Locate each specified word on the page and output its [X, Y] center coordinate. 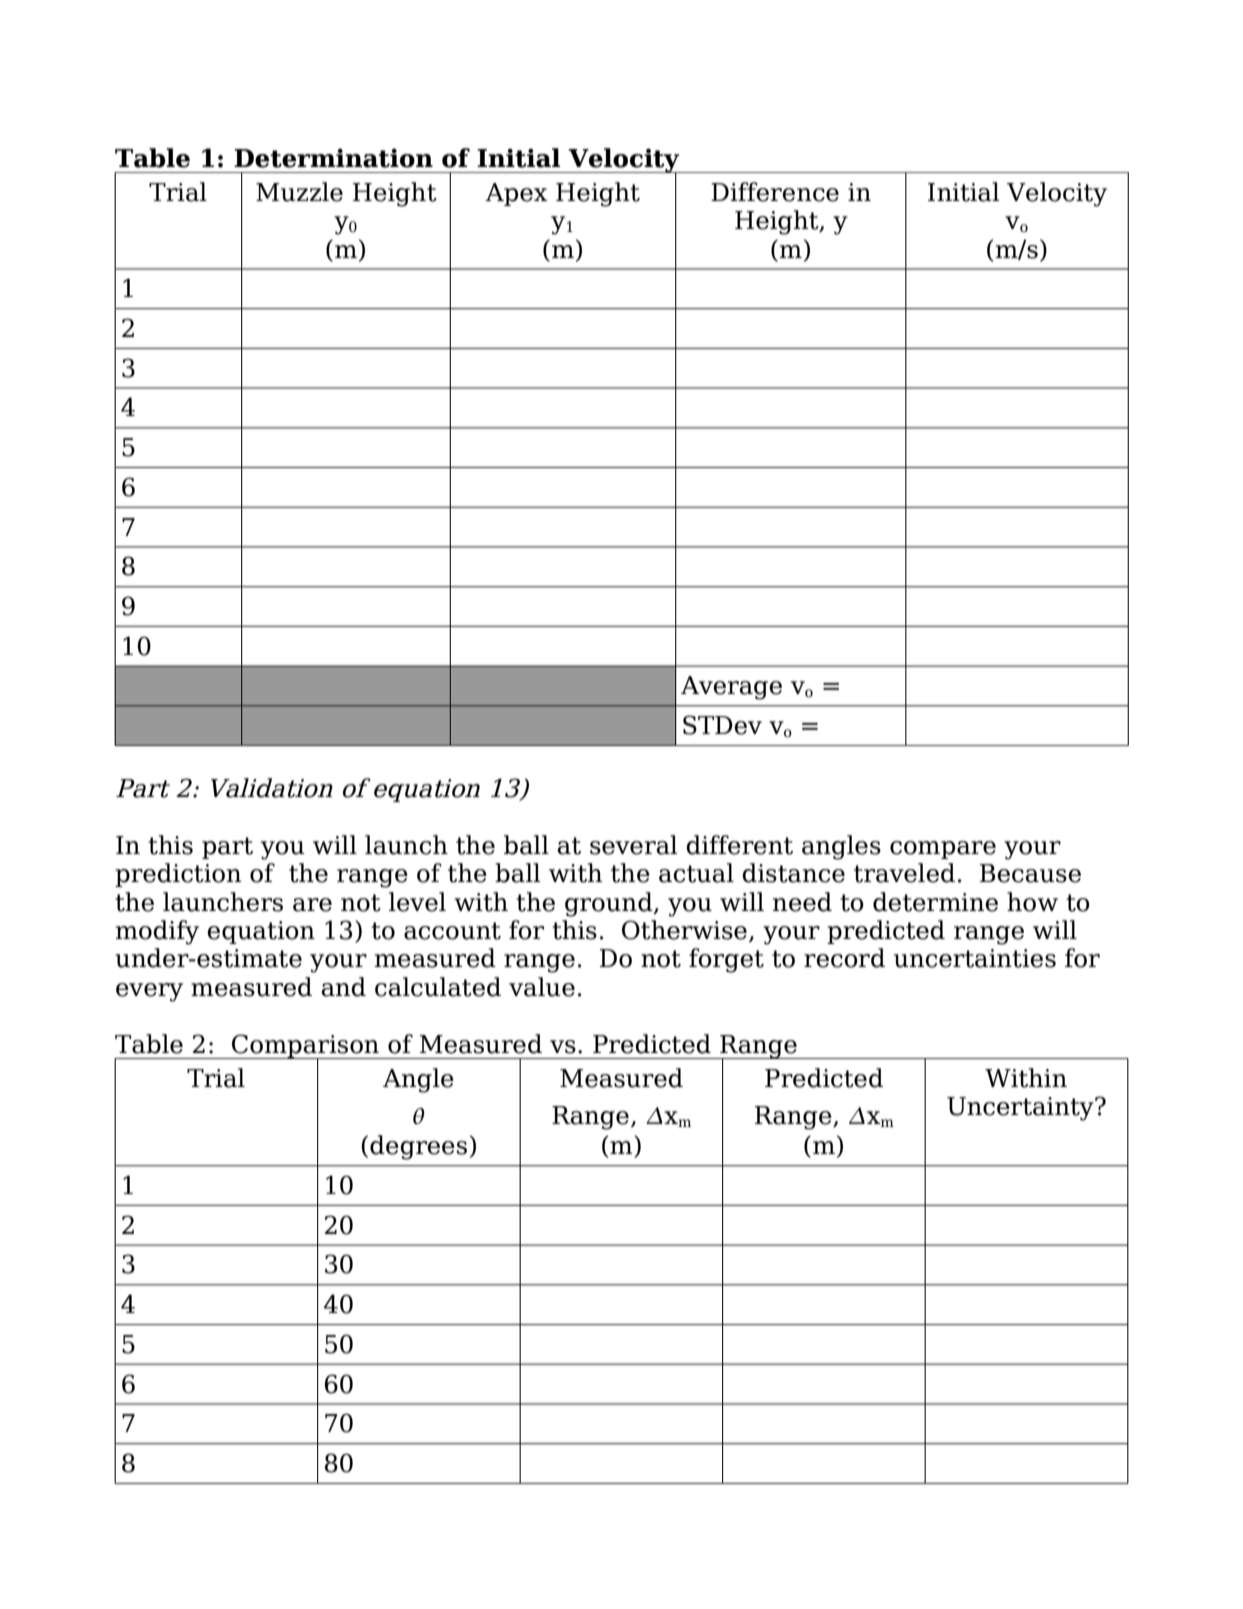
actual [696, 873]
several [633, 845]
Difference [775, 192]
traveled [904, 873]
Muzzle [299, 192]
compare [943, 850]
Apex [516, 194]
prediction [178, 875]
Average [731, 688]
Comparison [305, 1047]
